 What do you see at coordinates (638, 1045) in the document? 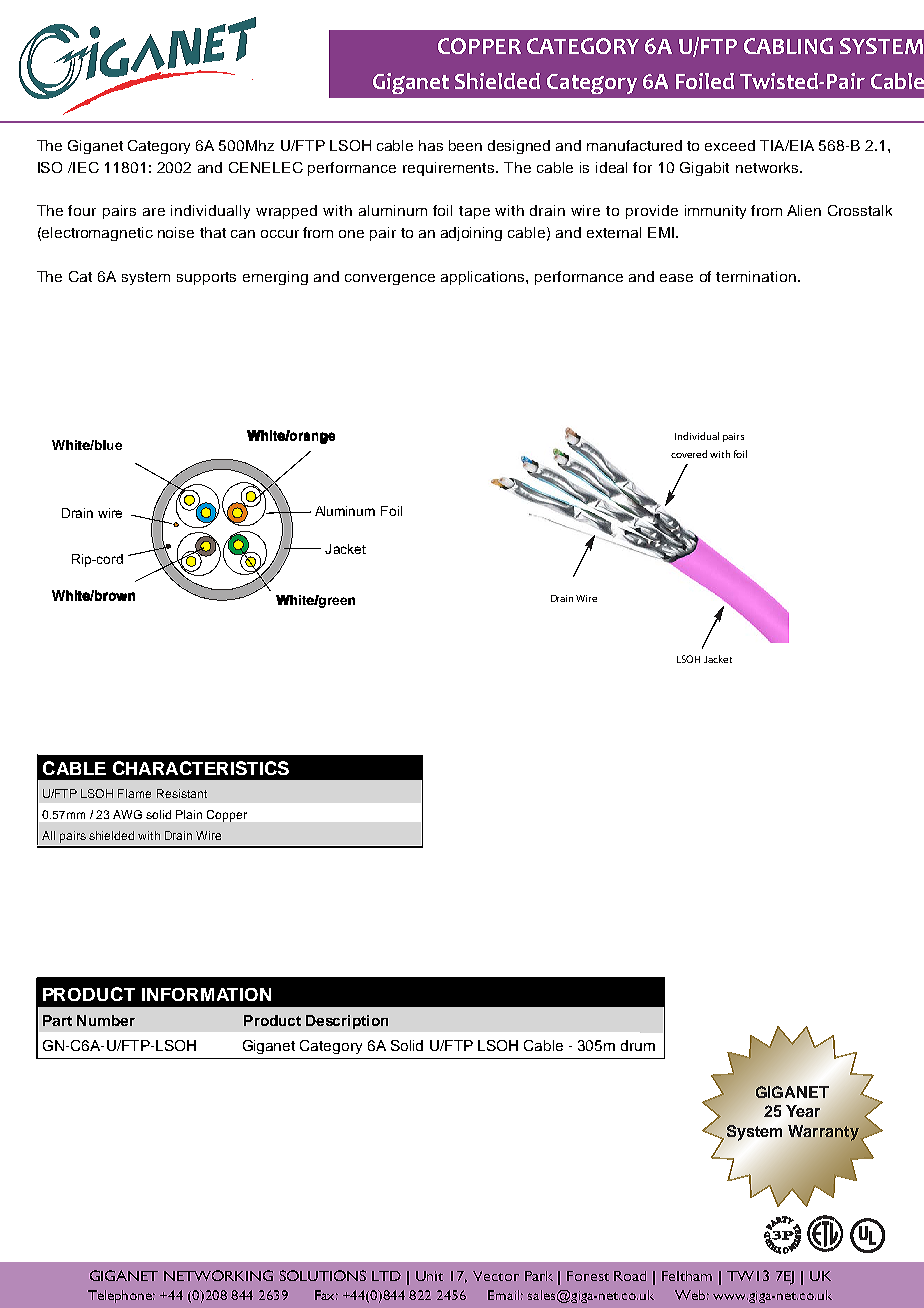
I see `drum` at bounding box center [638, 1045].
